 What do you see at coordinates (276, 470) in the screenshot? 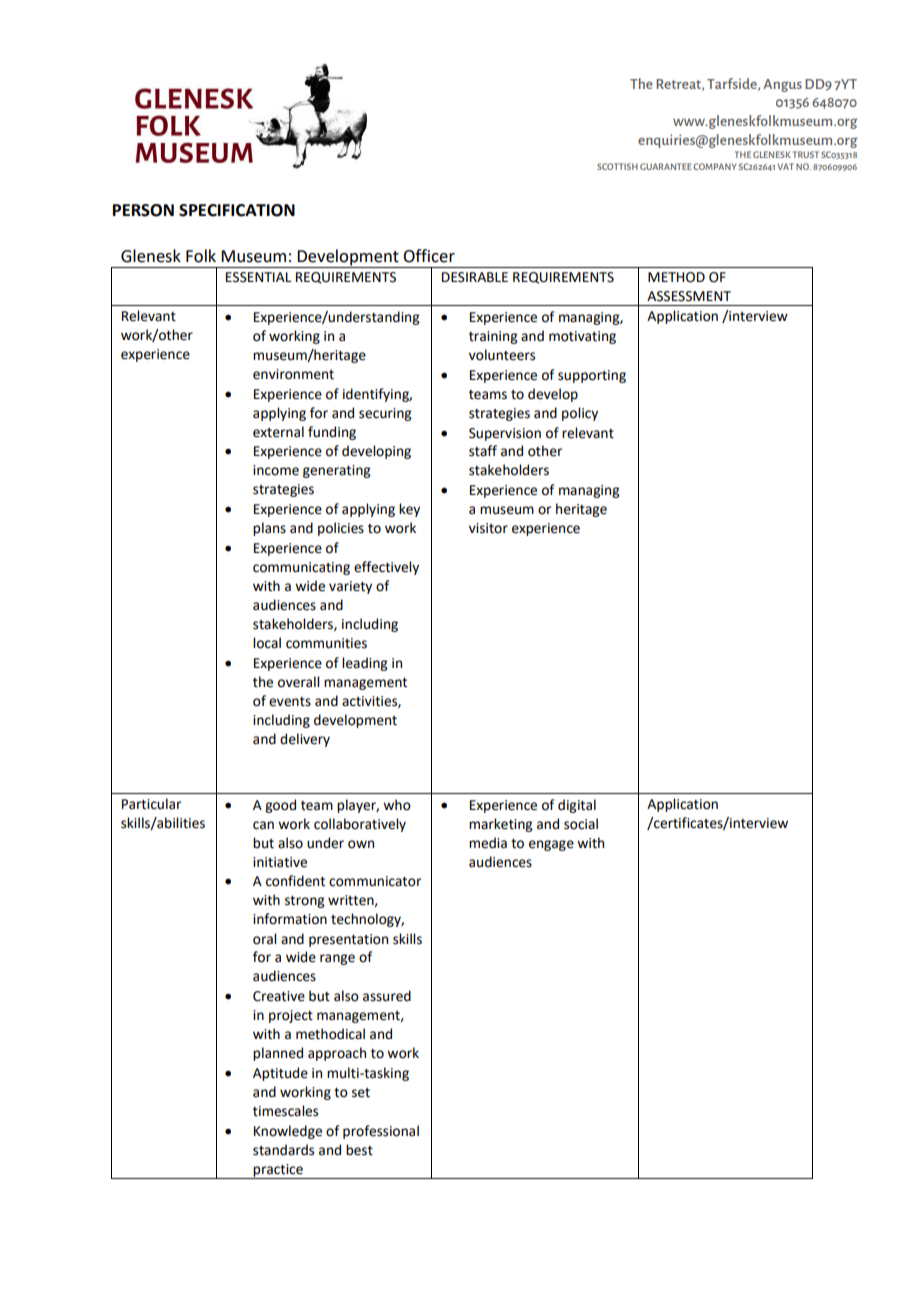
I see `income` at bounding box center [276, 470].
